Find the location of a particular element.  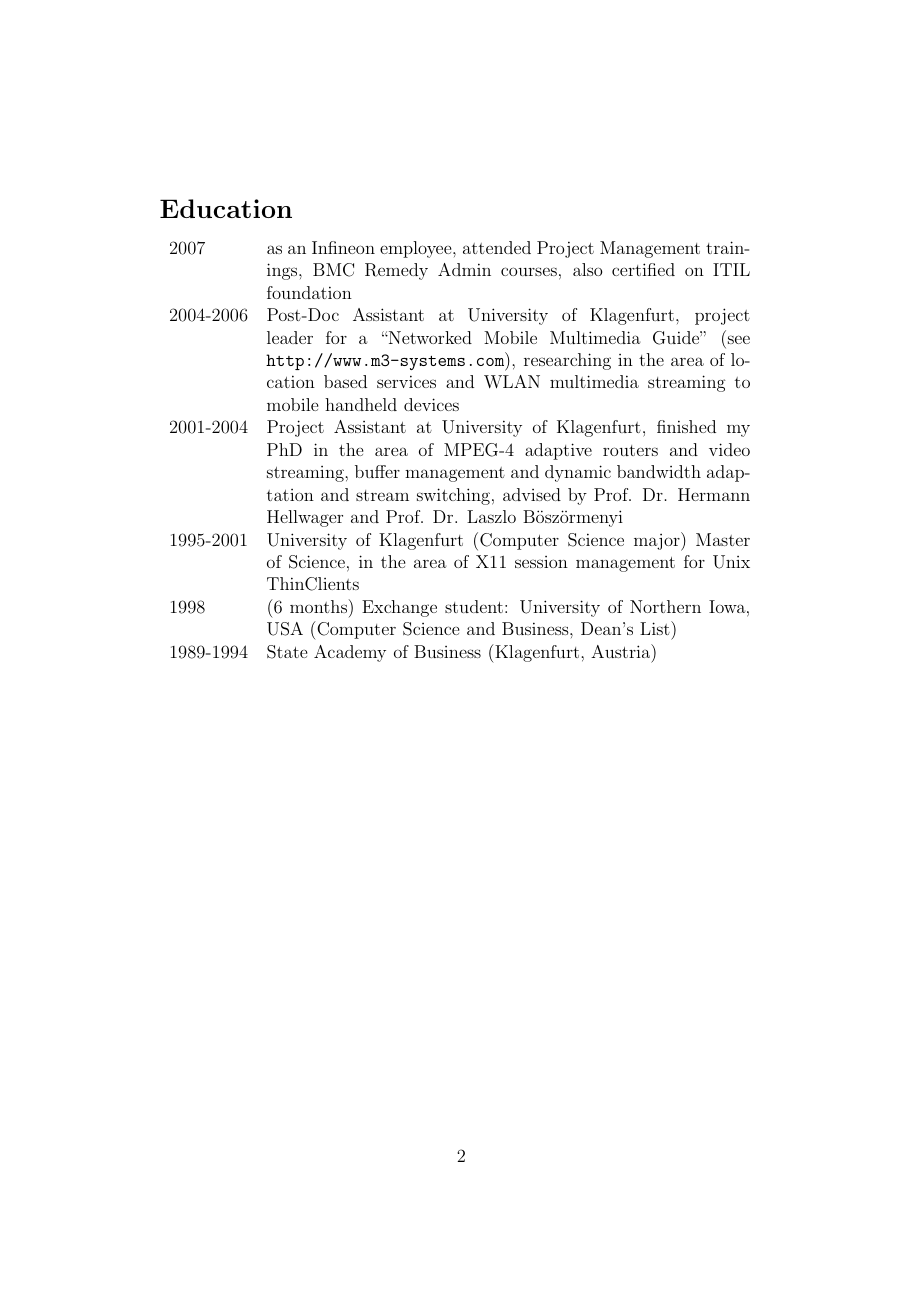

advised is located at coordinates (532, 494).
